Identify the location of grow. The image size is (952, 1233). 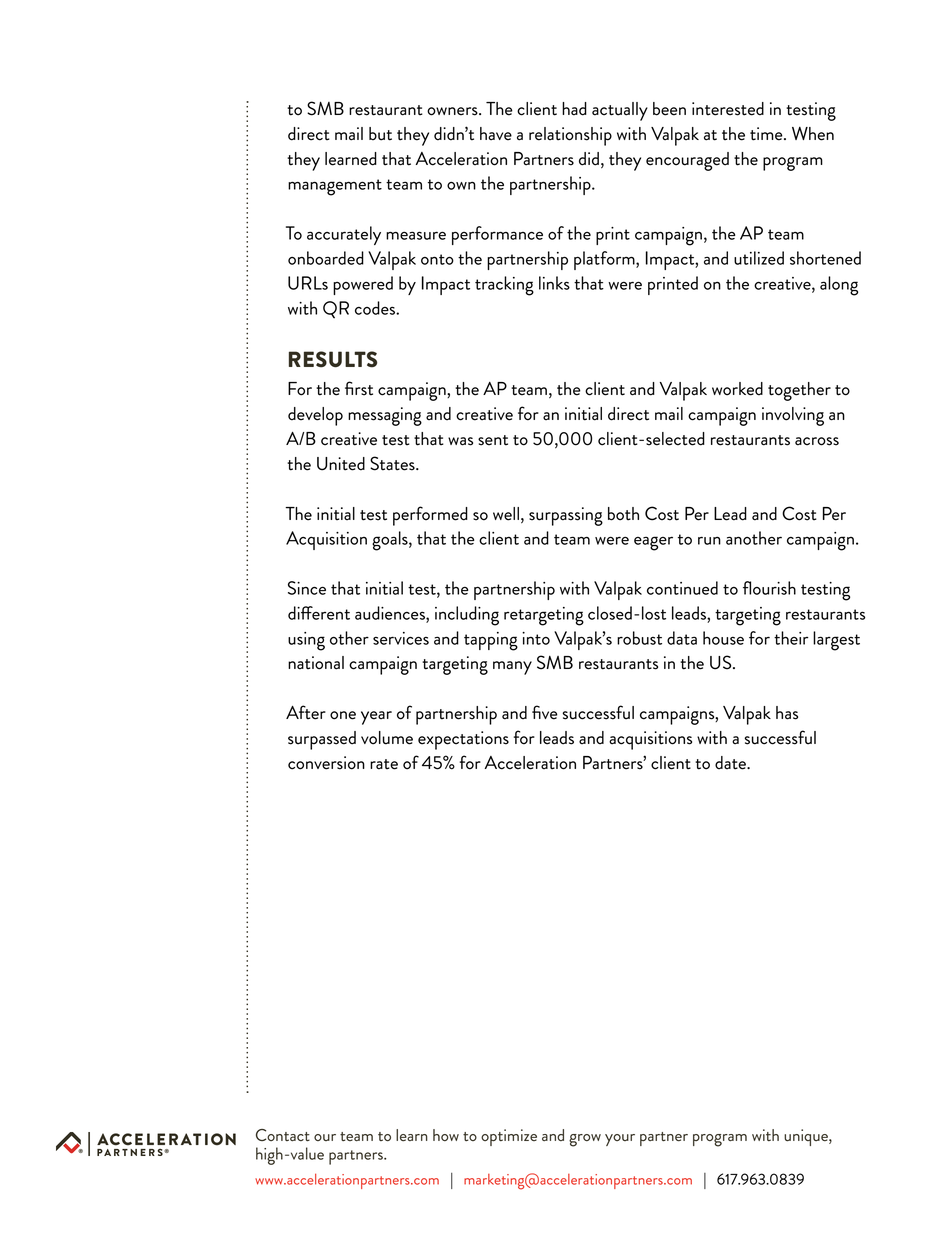
(585, 1140).
